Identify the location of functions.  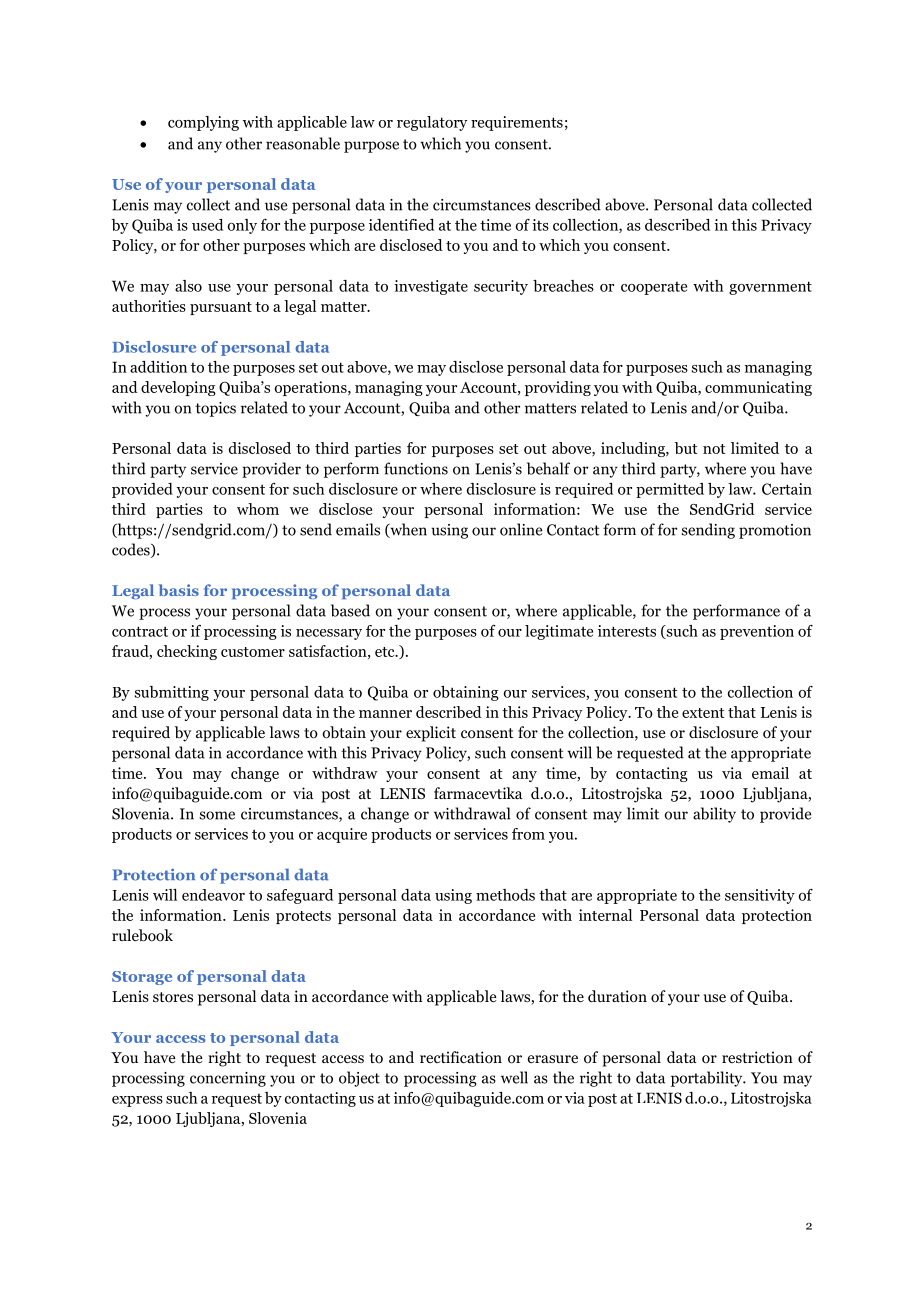
(416, 468).
